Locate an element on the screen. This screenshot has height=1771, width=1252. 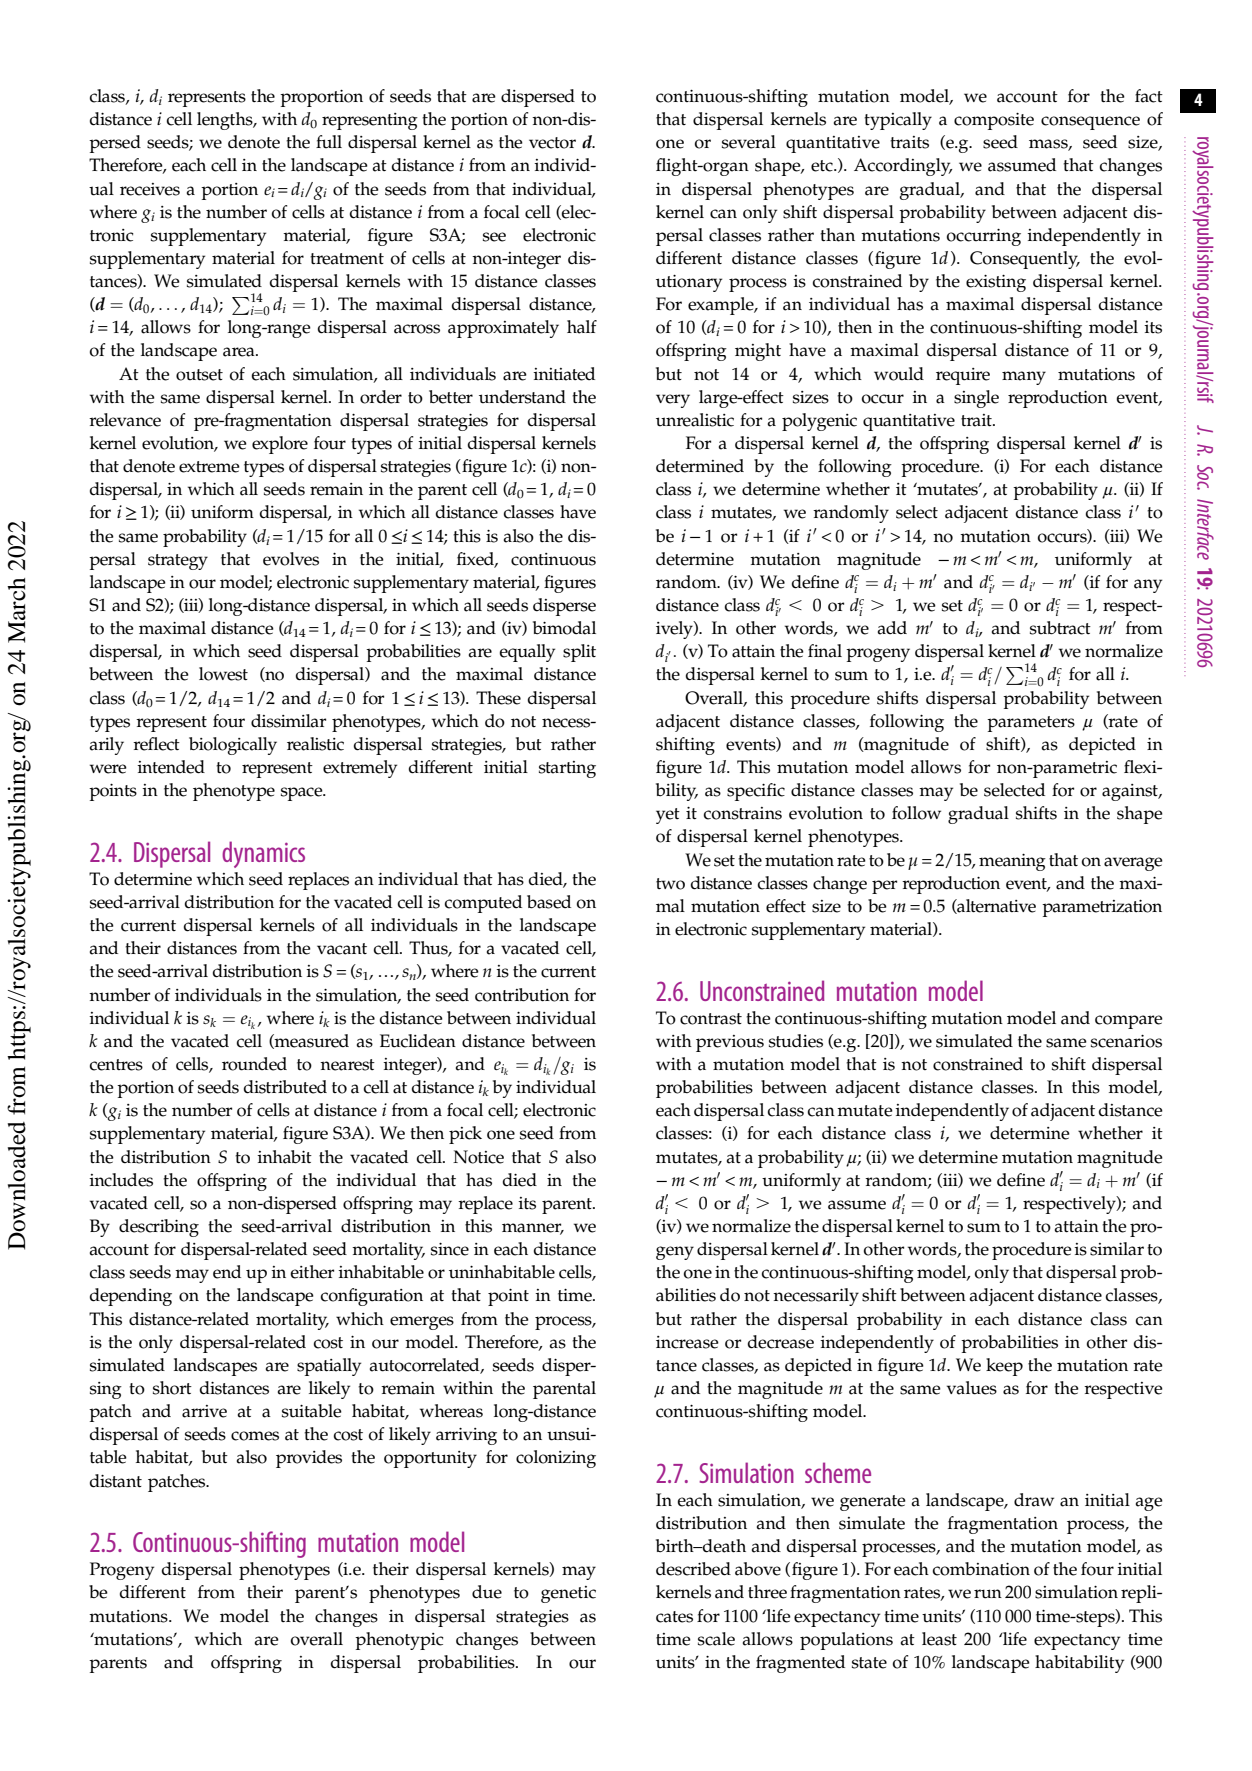
phenotypic is located at coordinates (399, 1641).
